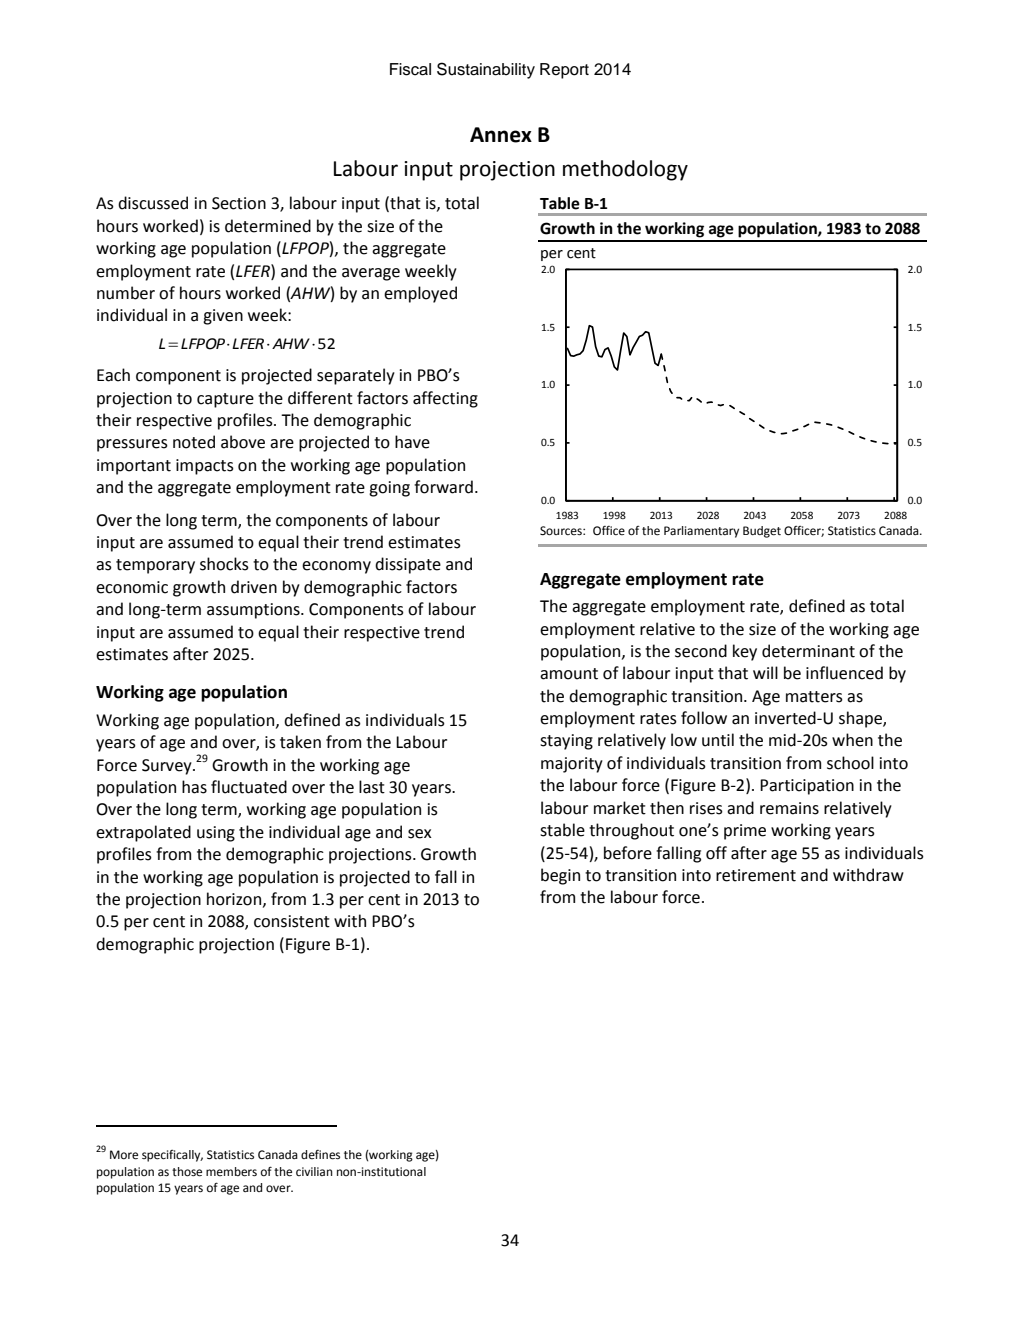  Describe the element at coordinates (216, 834) in the screenshot. I see `using` at that location.
